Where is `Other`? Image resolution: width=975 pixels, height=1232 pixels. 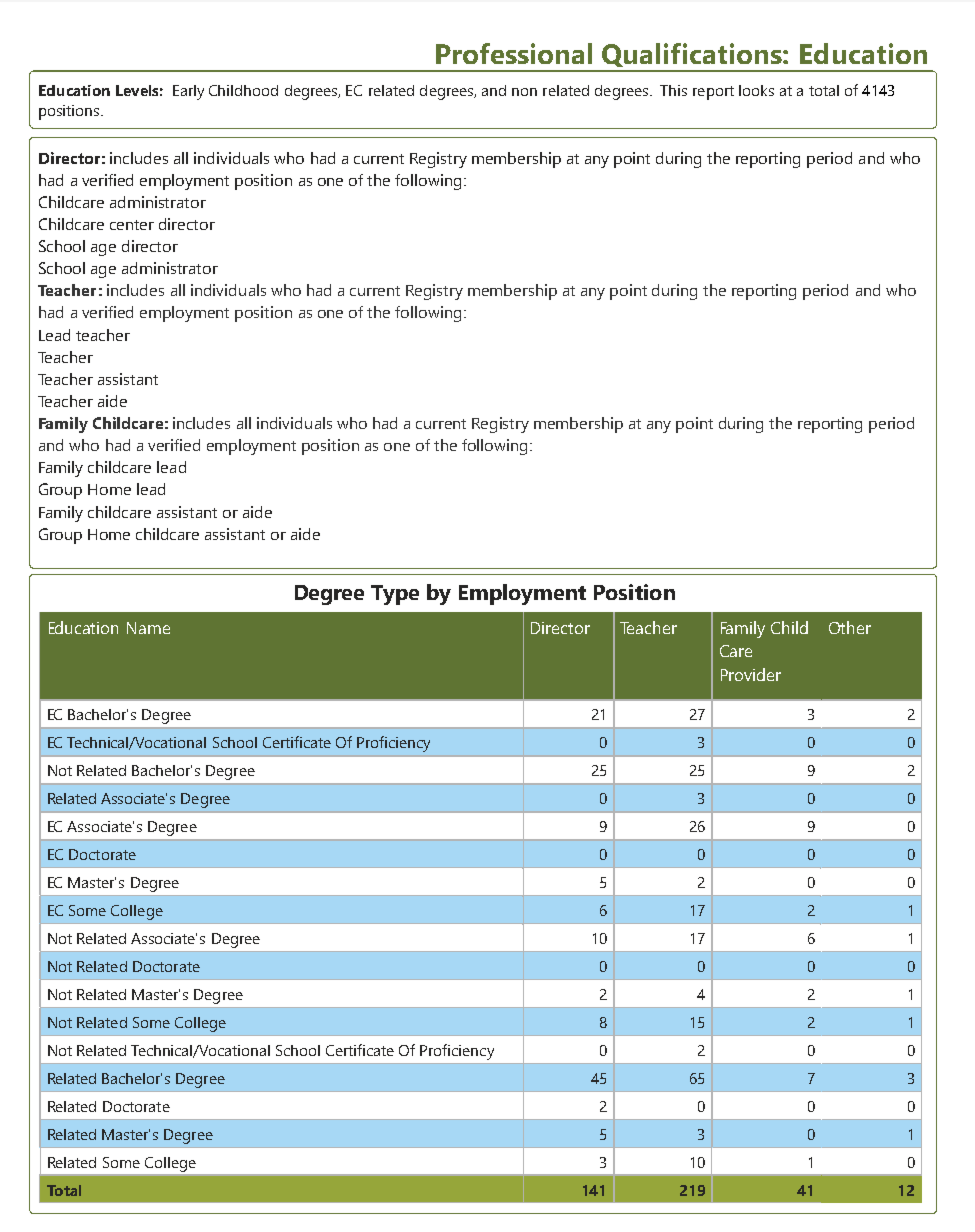 Other is located at coordinates (850, 627).
